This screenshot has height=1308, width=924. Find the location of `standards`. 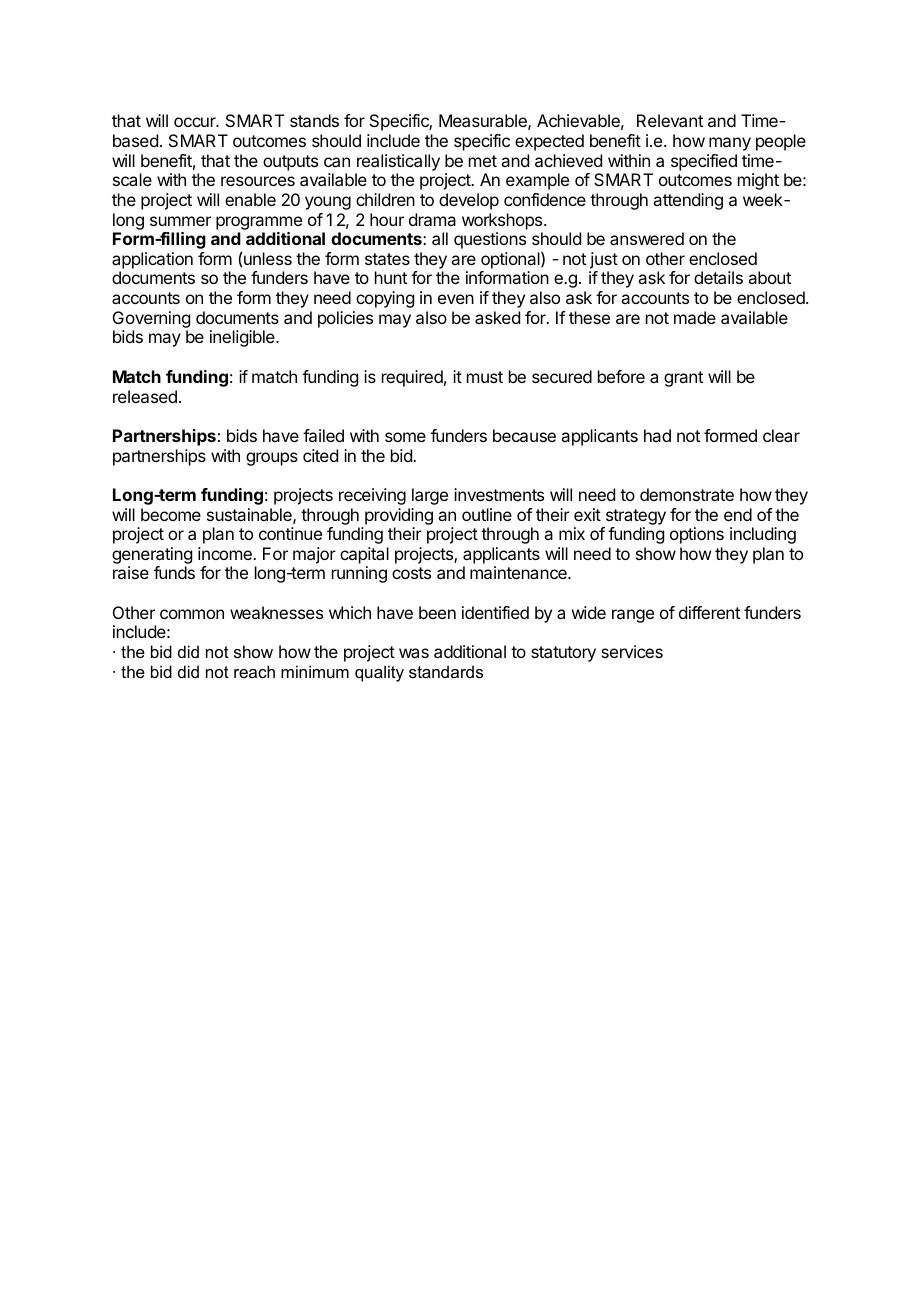

standards is located at coordinates (446, 671).
